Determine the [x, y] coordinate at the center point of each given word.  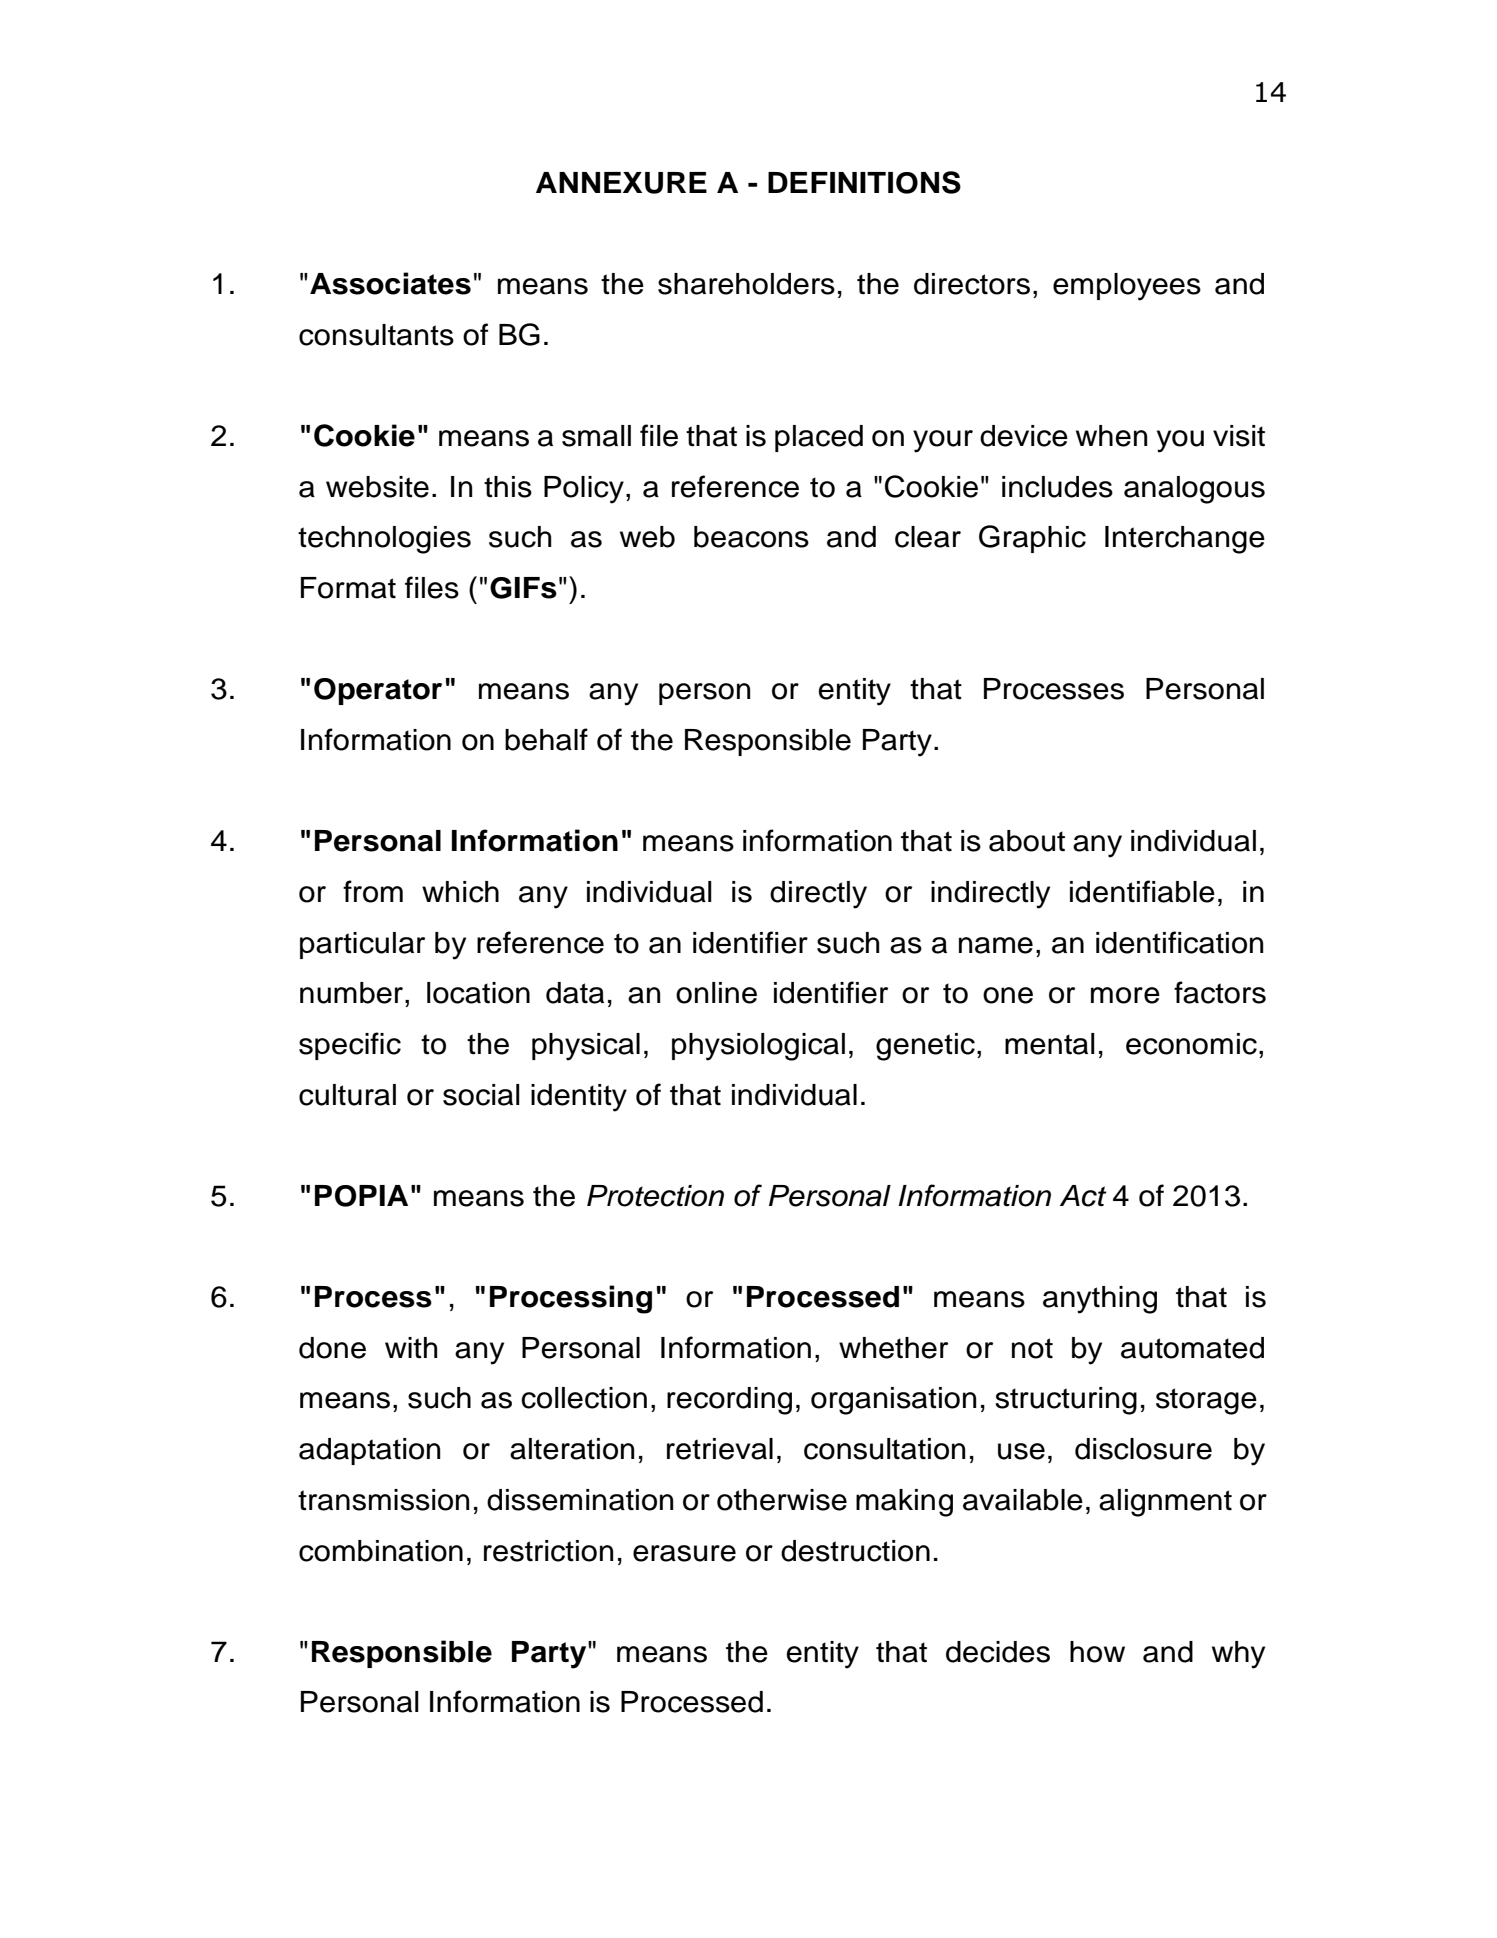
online [716, 993]
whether [893, 1348]
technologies [384, 540]
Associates [390, 283]
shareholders [746, 284]
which [460, 892]
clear [928, 537]
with [411, 1348]
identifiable [1142, 891]
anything [1100, 1300]
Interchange [1185, 540]
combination [381, 1551]
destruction [855, 1551]
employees [1127, 287]
